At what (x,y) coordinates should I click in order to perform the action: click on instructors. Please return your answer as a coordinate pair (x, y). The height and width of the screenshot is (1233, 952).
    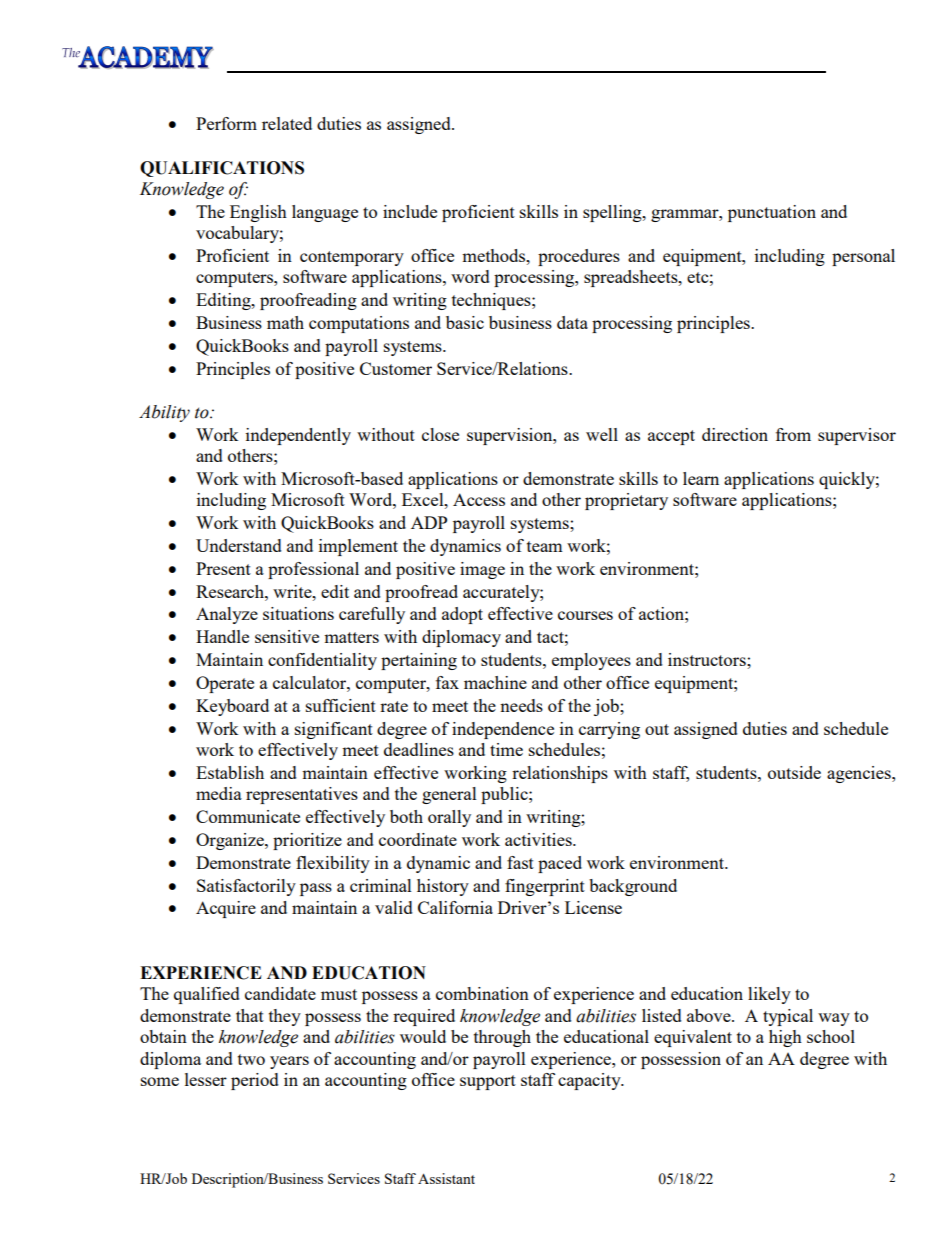
    Looking at the image, I should click on (708, 659).
